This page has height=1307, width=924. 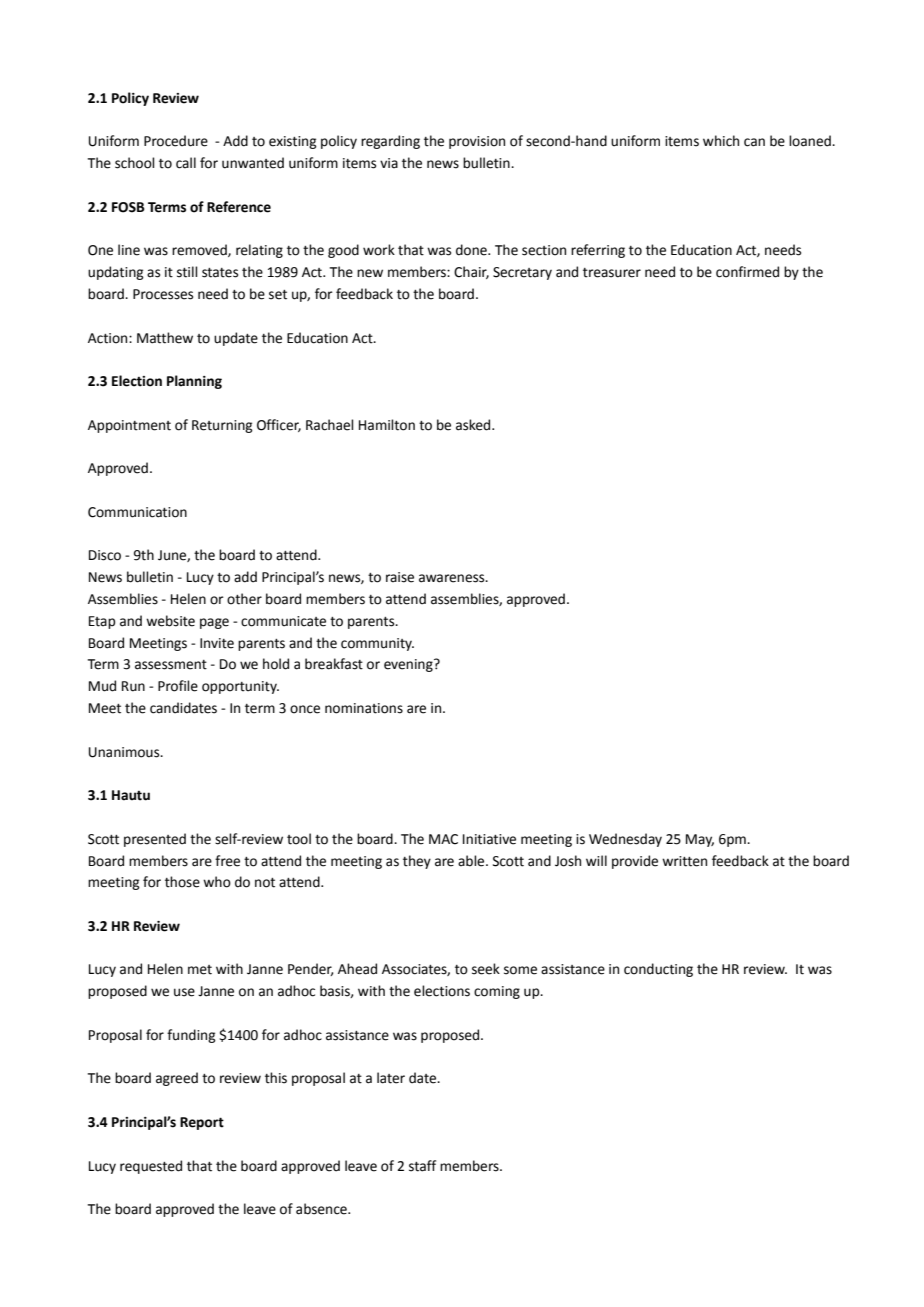 What do you see at coordinates (178, 686) in the page?
I see `Profile` at bounding box center [178, 686].
